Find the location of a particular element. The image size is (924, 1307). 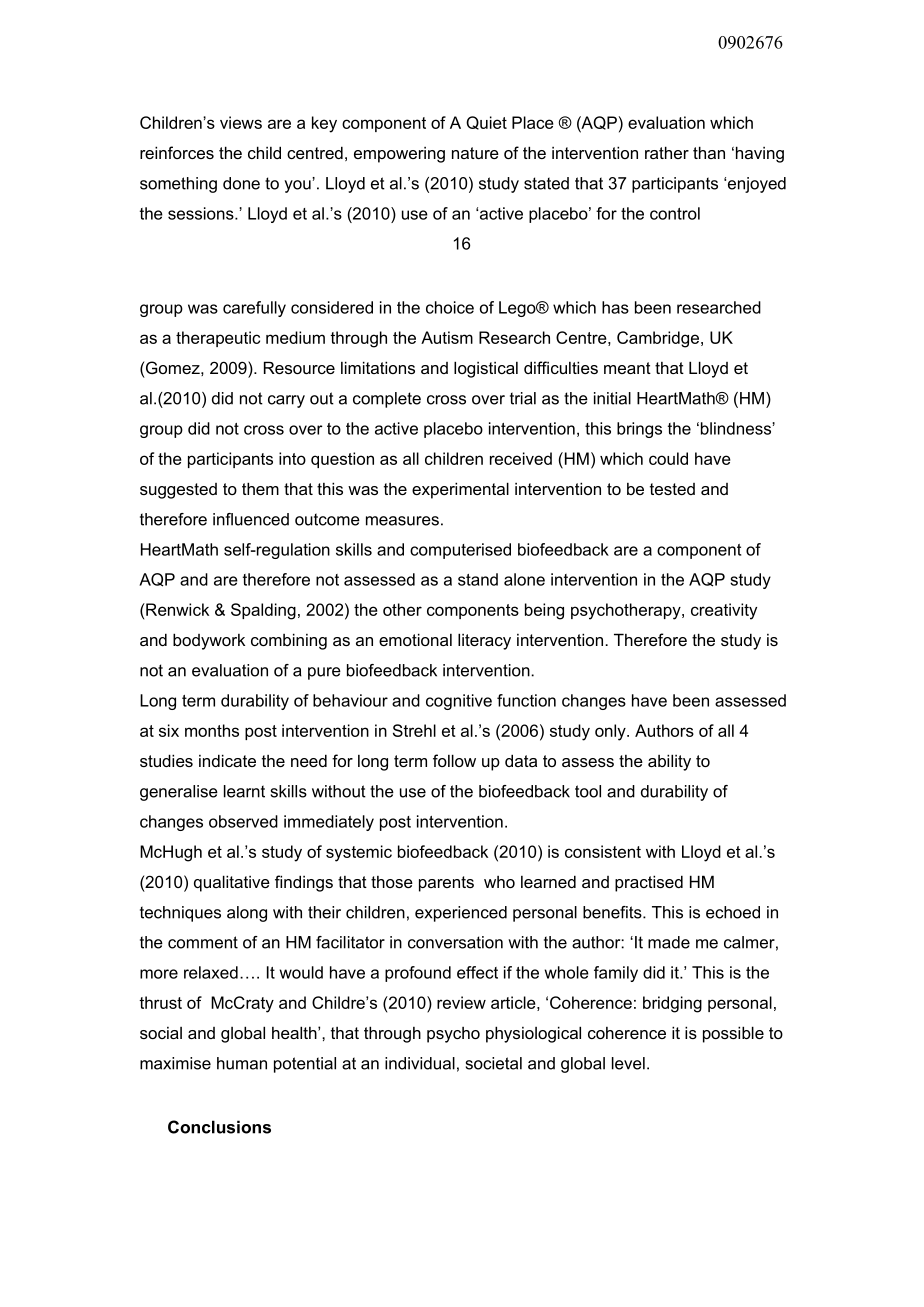

nature is located at coordinates (475, 153).
